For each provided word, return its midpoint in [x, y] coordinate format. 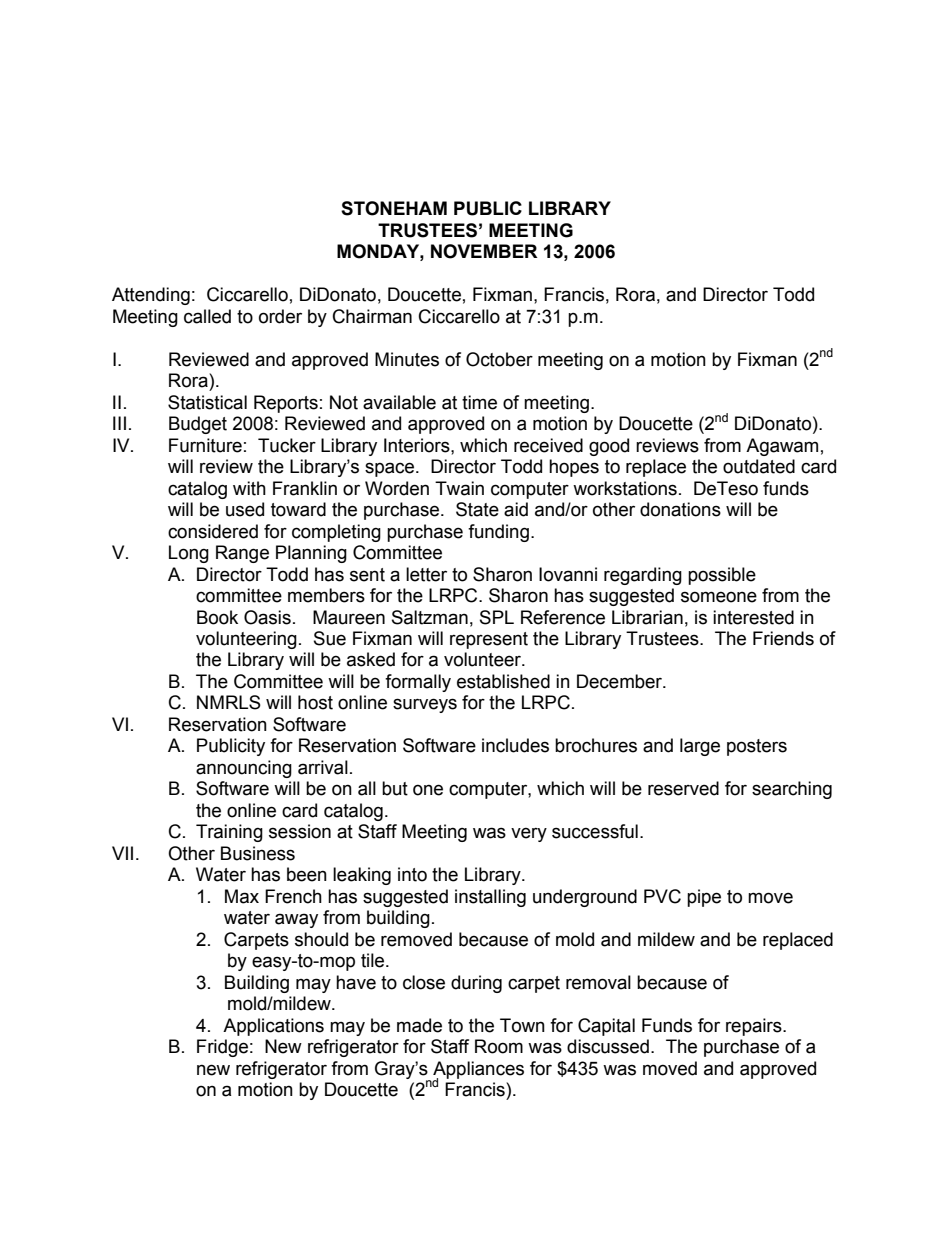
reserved [683, 788]
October [499, 359]
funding [498, 533]
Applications [273, 1027]
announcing [244, 769]
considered [213, 531]
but [395, 788]
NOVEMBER [484, 251]
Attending [151, 296]
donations [680, 509]
